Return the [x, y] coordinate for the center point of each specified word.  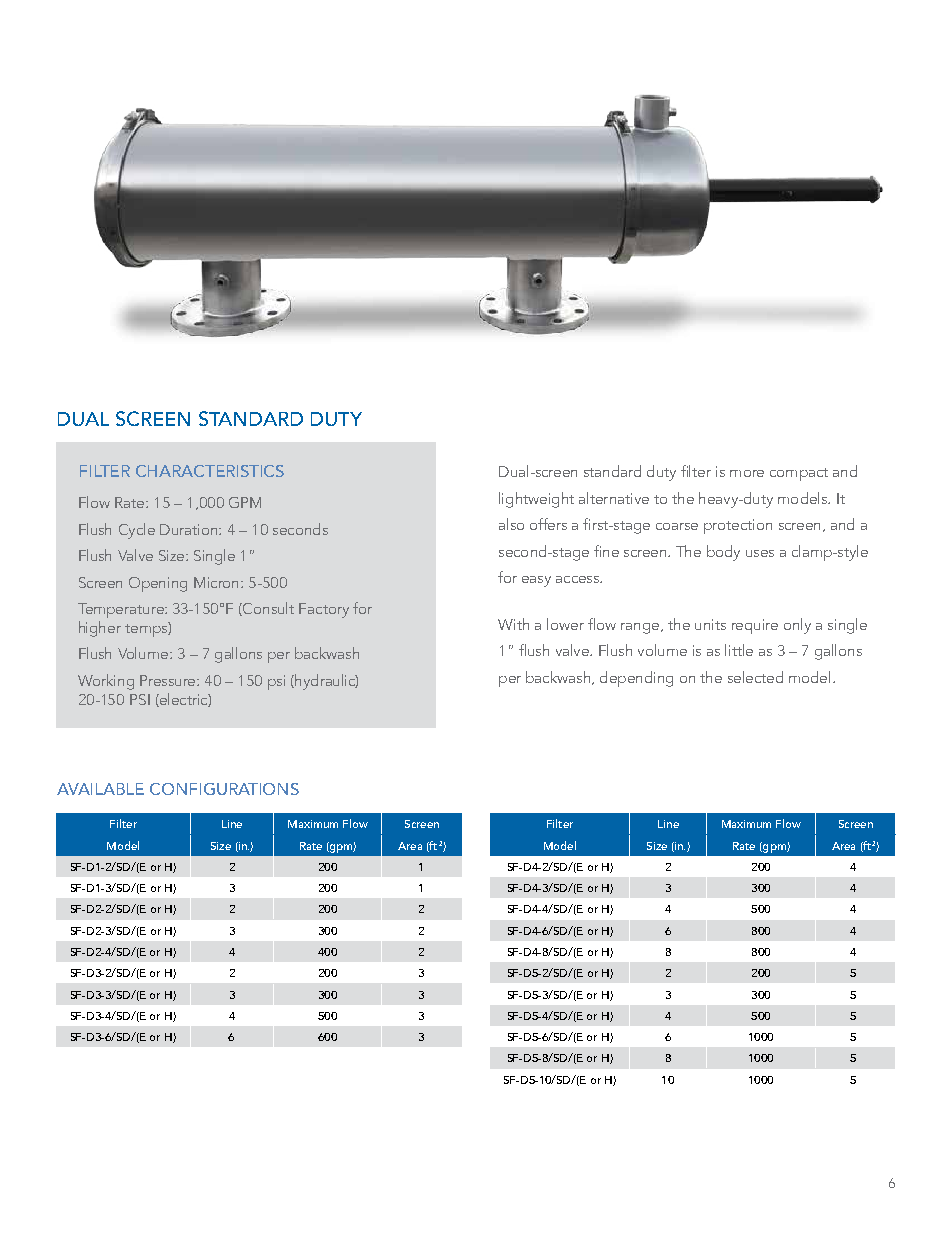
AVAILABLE [100, 789]
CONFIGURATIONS [224, 789]
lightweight [536, 500]
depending [636, 679]
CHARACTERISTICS [210, 471]
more [747, 473]
